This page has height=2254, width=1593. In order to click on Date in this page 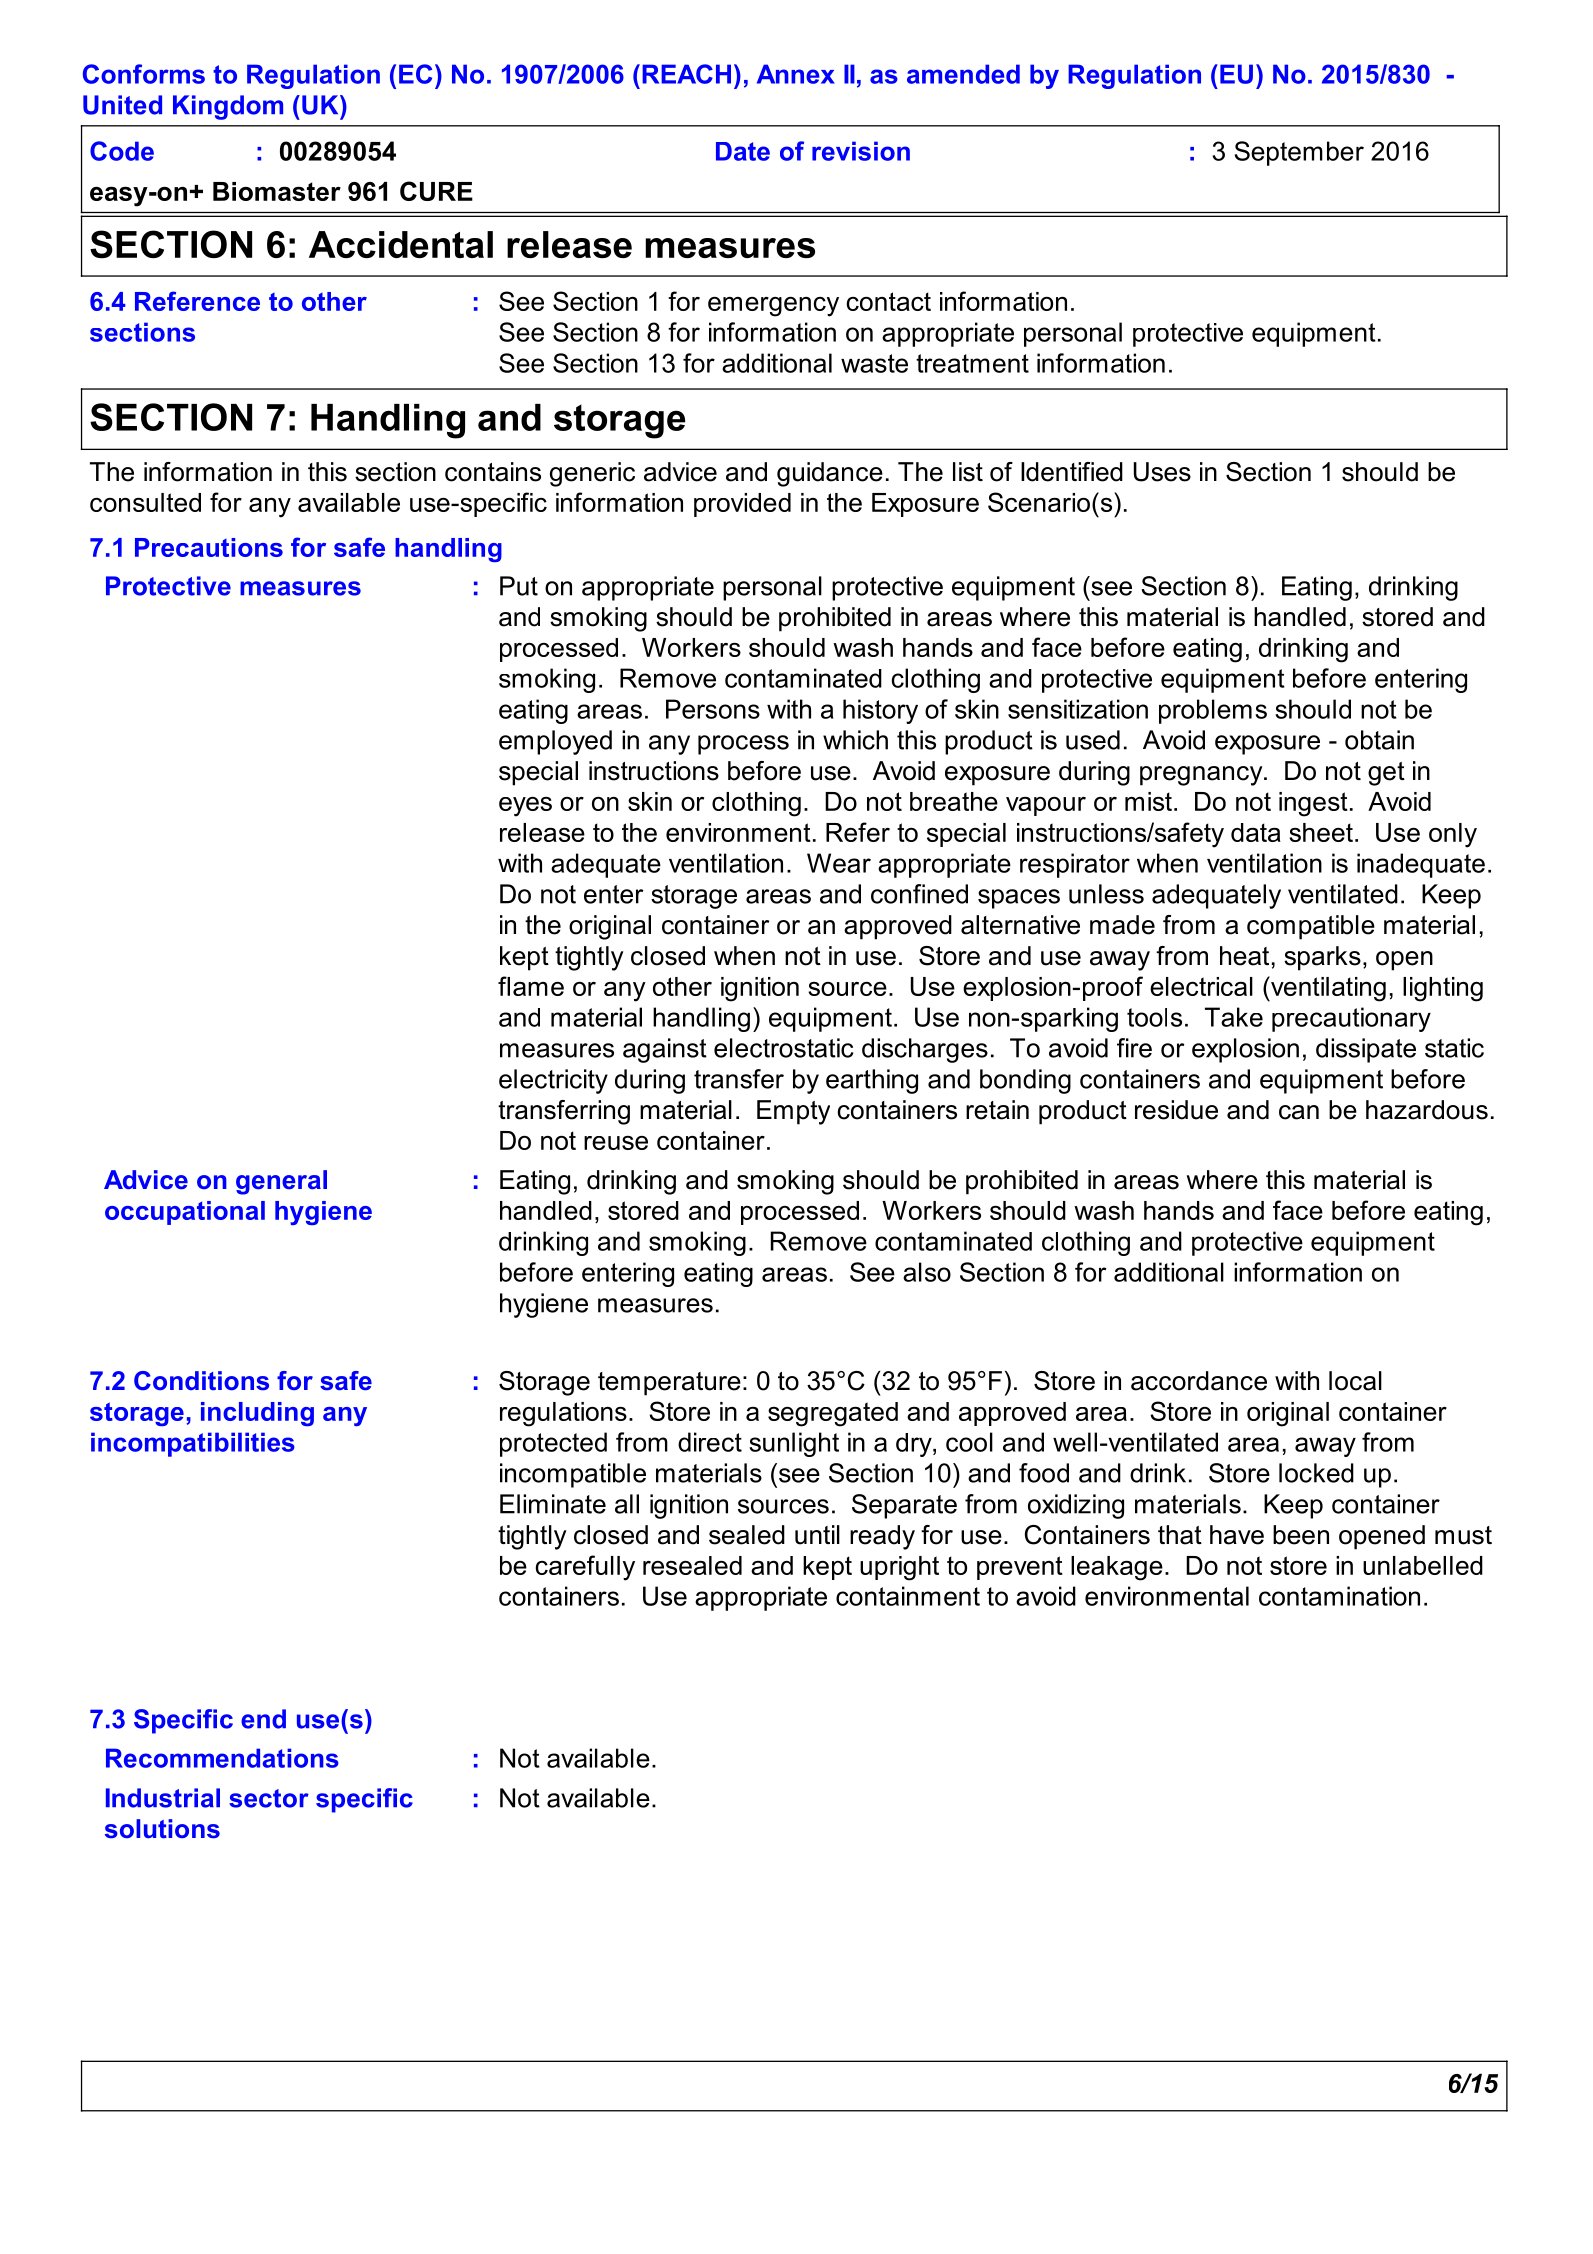, I will do `click(743, 151)`.
